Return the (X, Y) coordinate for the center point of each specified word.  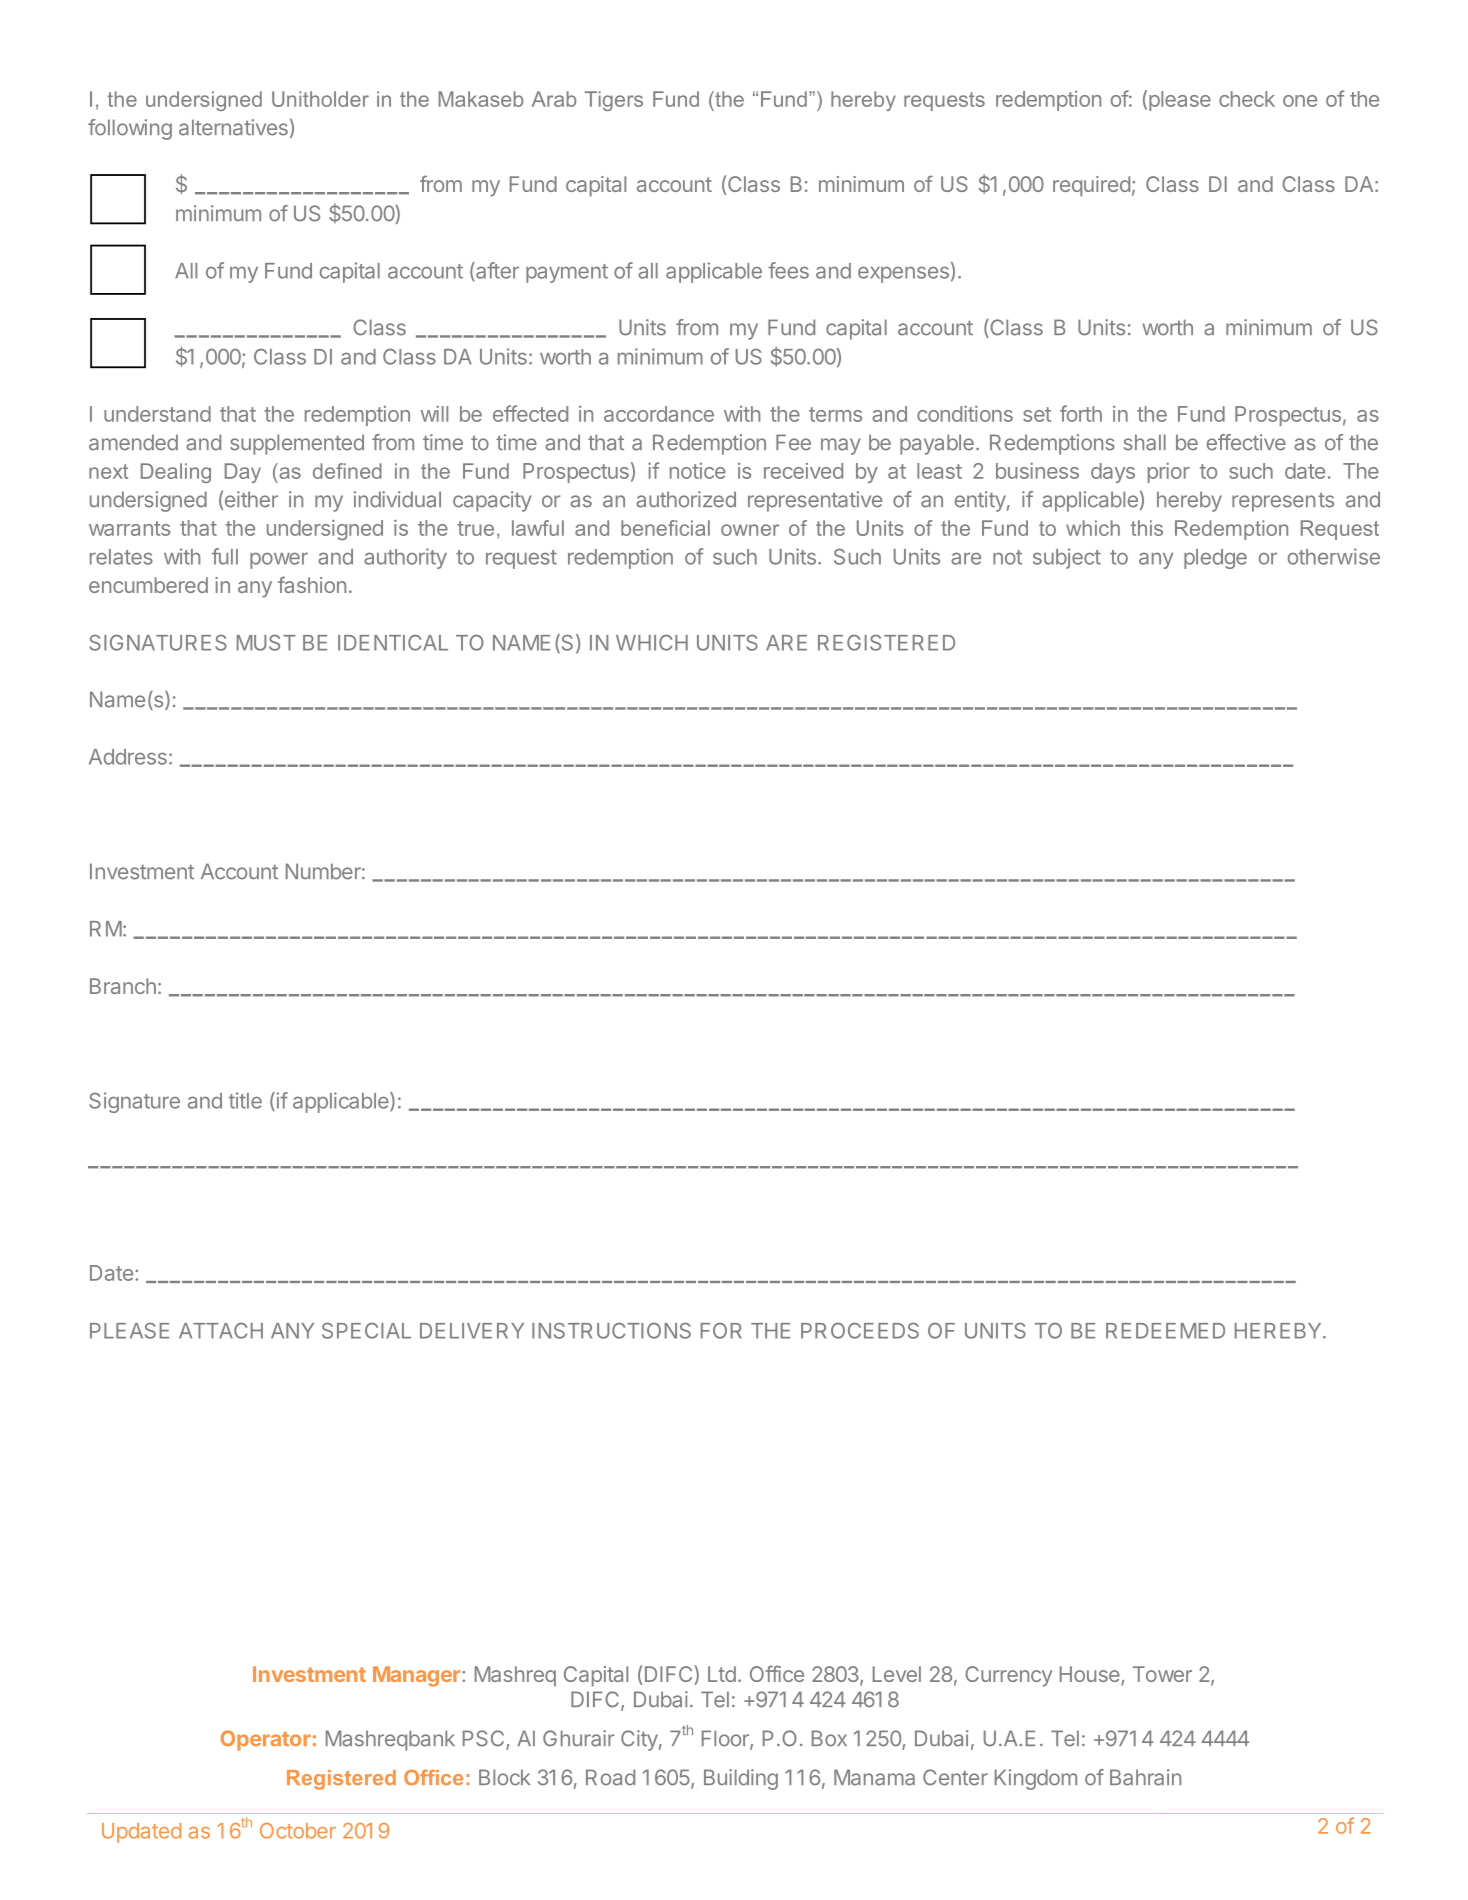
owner (750, 530)
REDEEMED (1165, 1331)
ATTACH (221, 1331)
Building (741, 1779)
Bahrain (1145, 1777)
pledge (1215, 559)
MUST (266, 643)
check (1247, 99)
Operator (265, 1740)
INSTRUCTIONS (611, 1331)
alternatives (233, 127)
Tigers (614, 101)
